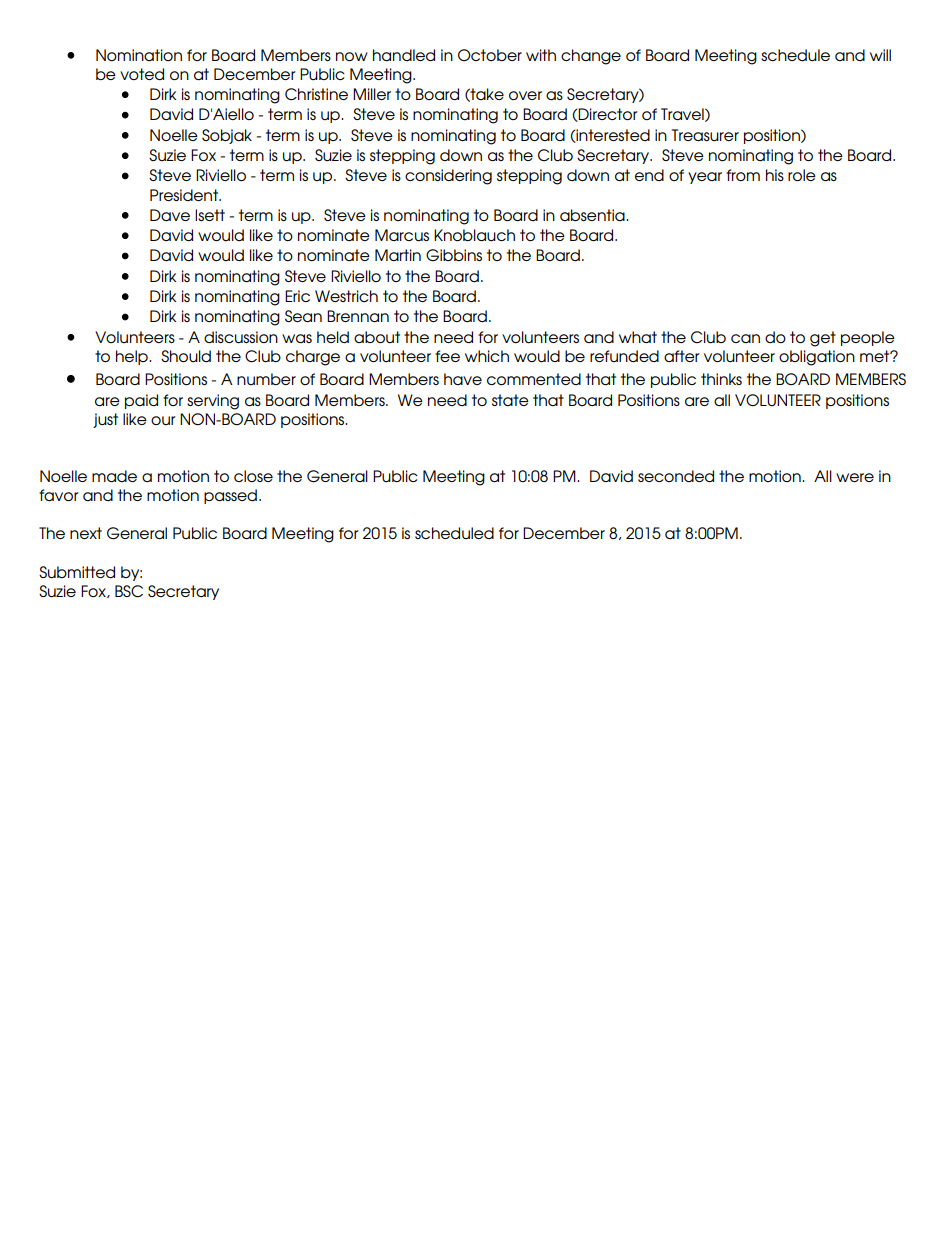 This page has height=1233, width=952. What do you see at coordinates (487, 356) in the page?
I see `which` at bounding box center [487, 356].
